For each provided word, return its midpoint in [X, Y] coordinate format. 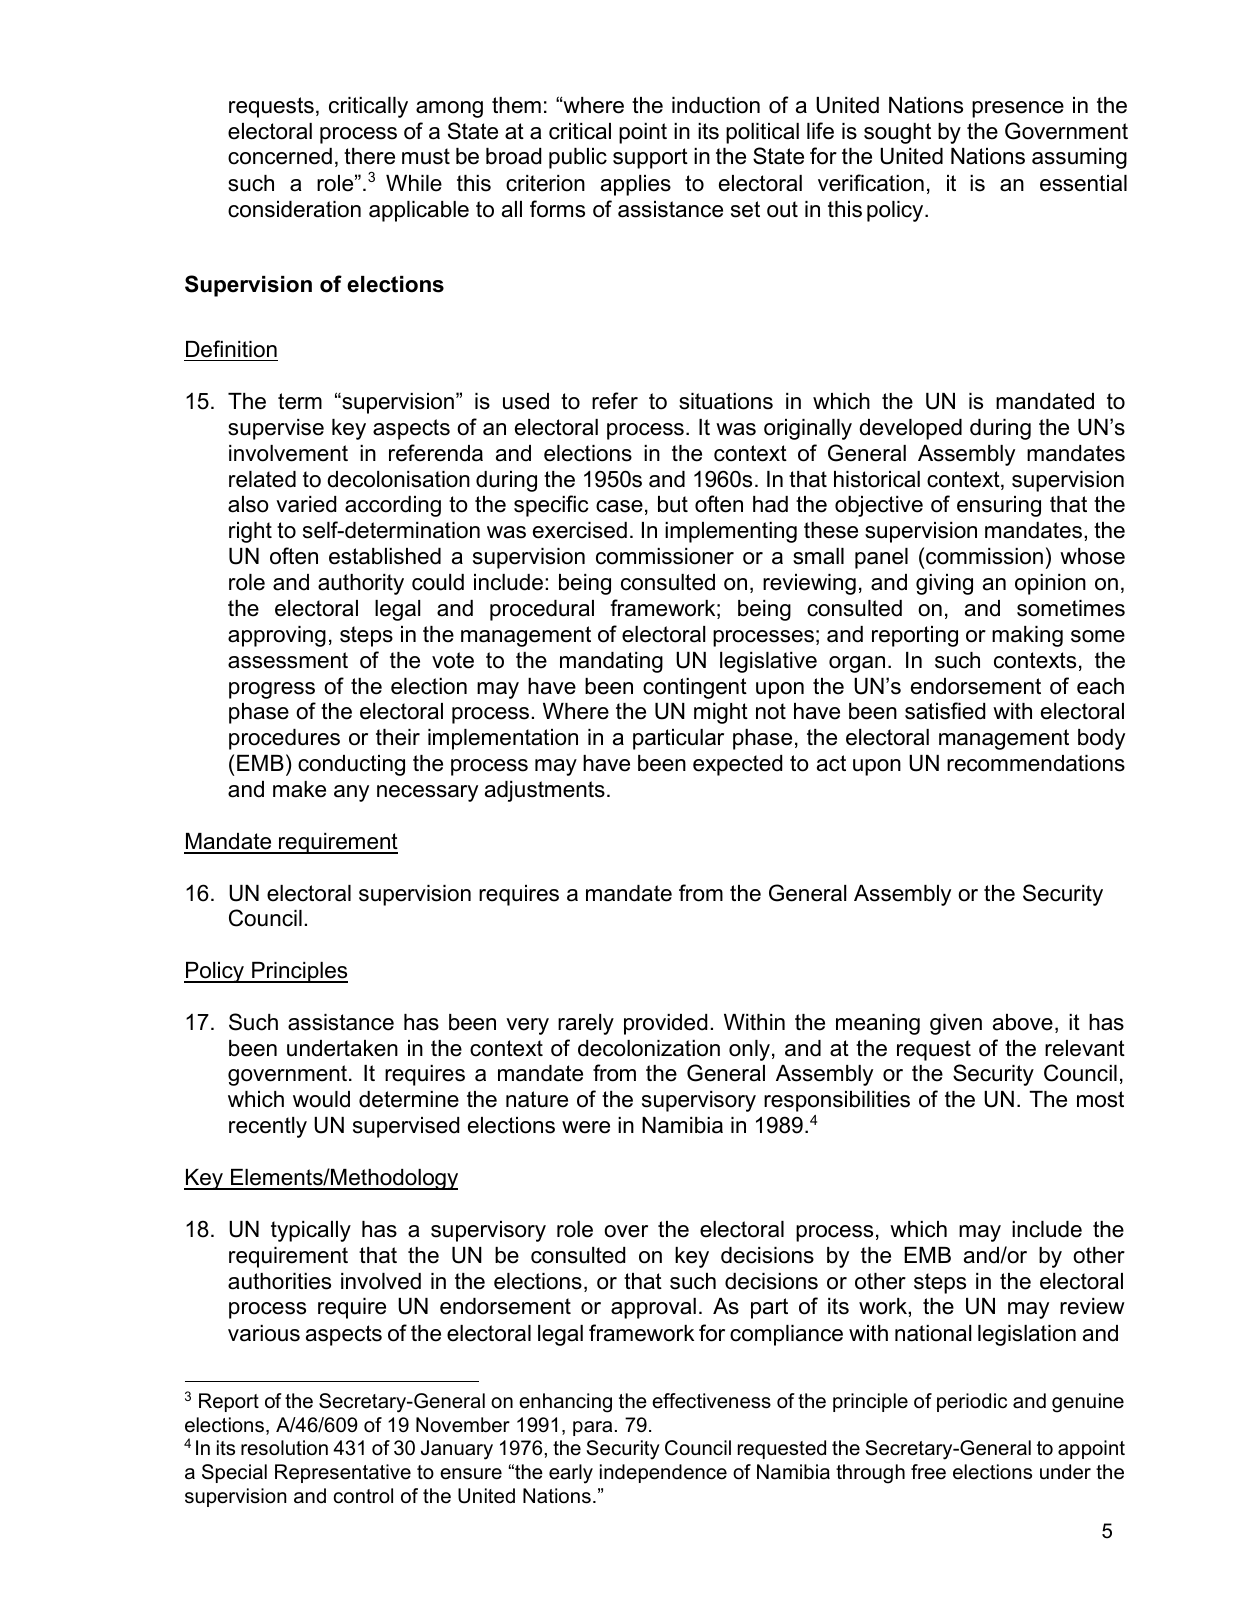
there [369, 156]
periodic [972, 1402]
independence [663, 1473]
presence [1018, 109]
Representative [343, 1473]
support [650, 158]
